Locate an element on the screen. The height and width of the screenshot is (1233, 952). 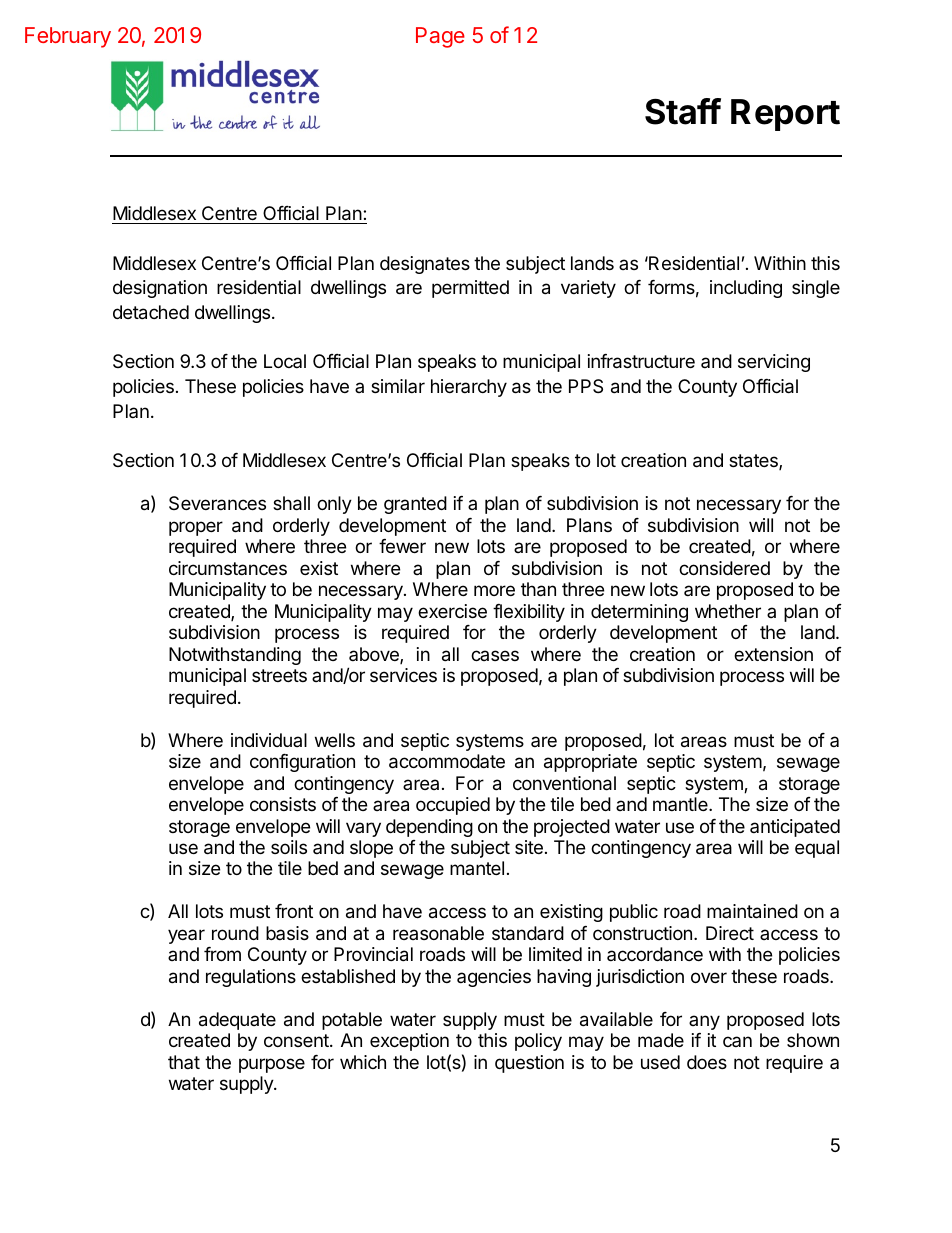
including is located at coordinates (746, 289).
